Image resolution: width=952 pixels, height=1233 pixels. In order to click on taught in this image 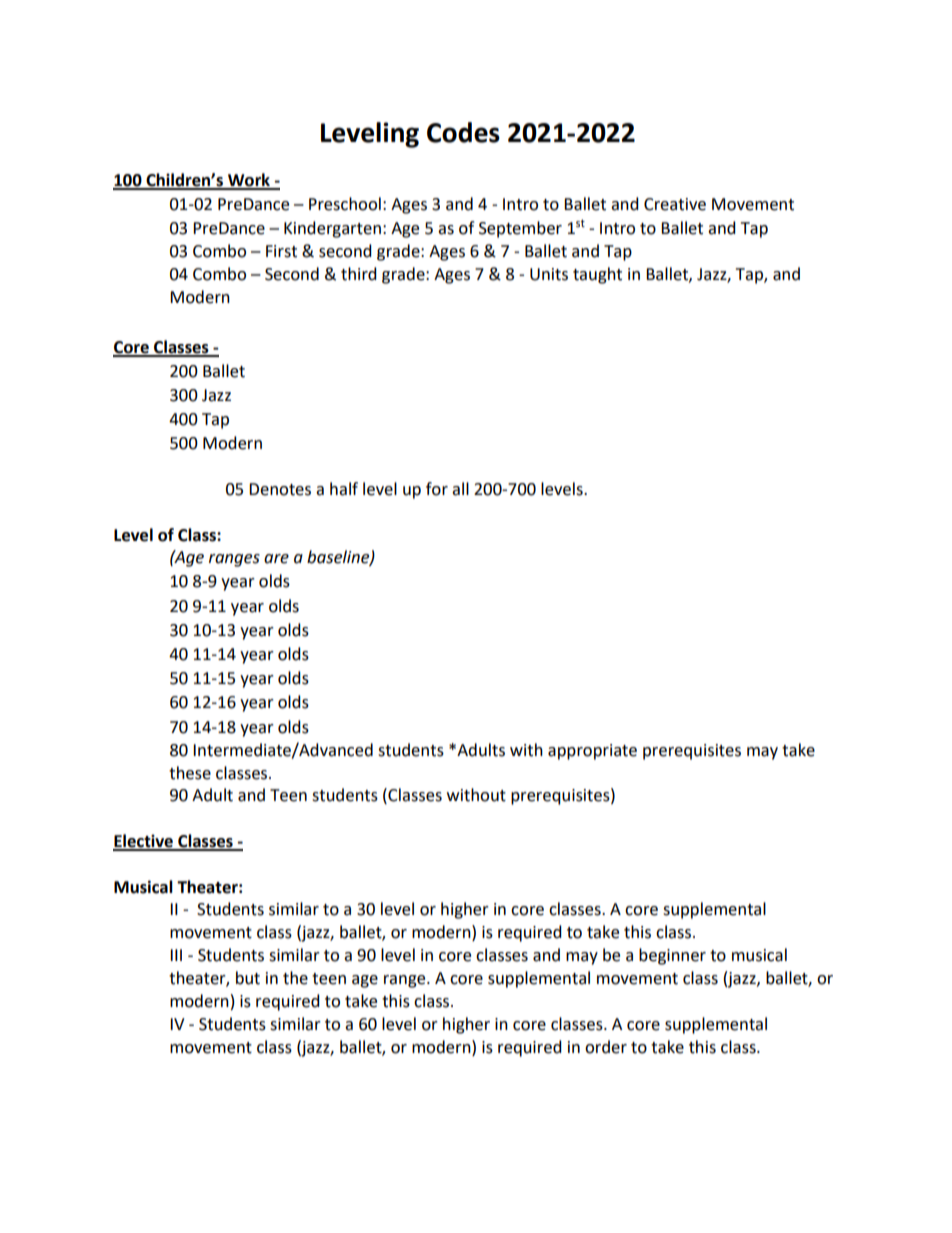, I will do `click(597, 275)`.
